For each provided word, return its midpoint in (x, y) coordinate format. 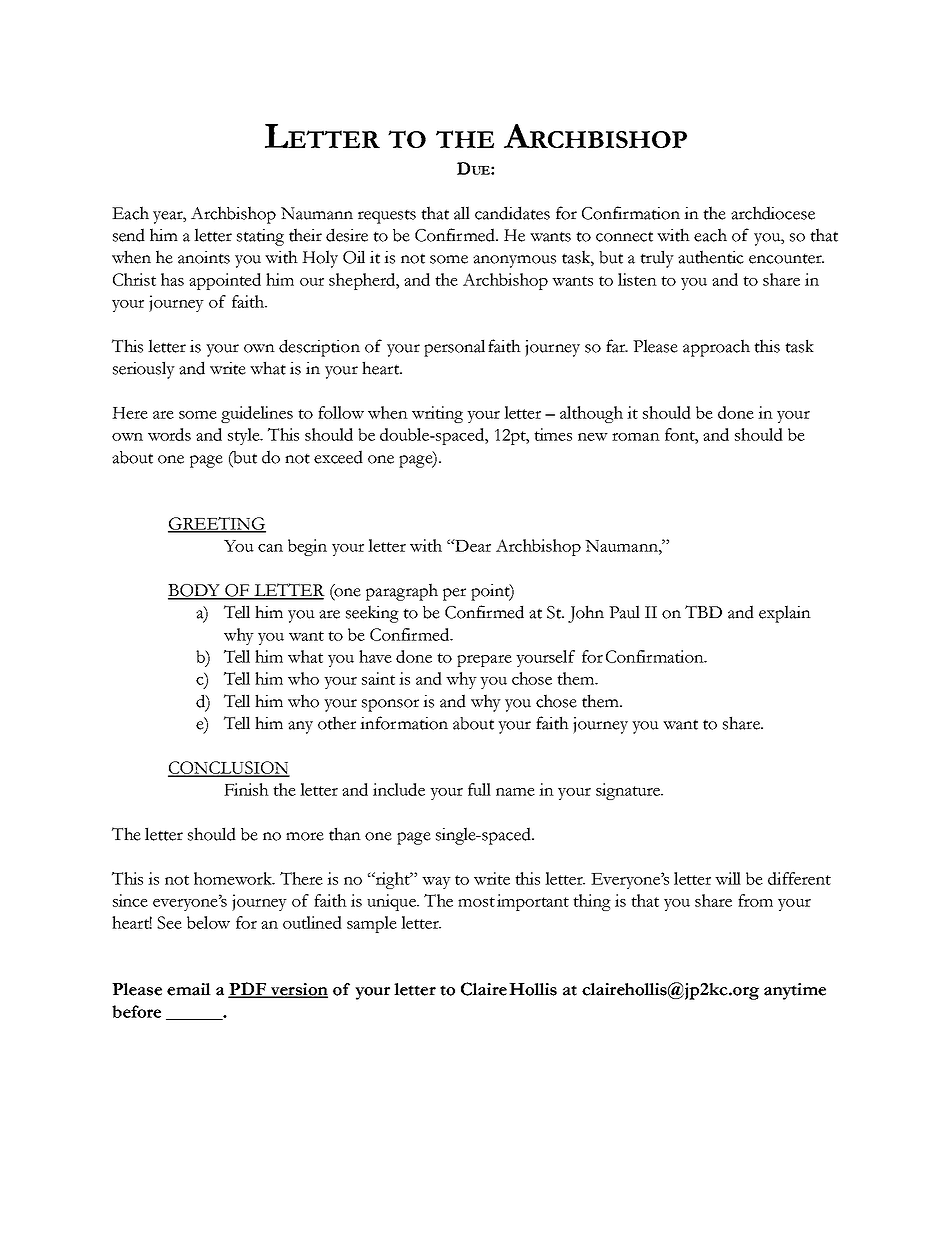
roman (636, 437)
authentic (711, 257)
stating (260, 237)
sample (372, 924)
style (245, 436)
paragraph (402, 592)
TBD (703, 611)
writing (437, 414)
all (462, 213)
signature (629, 791)
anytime (795, 991)
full (479, 789)
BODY (195, 591)
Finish (246, 789)
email (189, 989)
